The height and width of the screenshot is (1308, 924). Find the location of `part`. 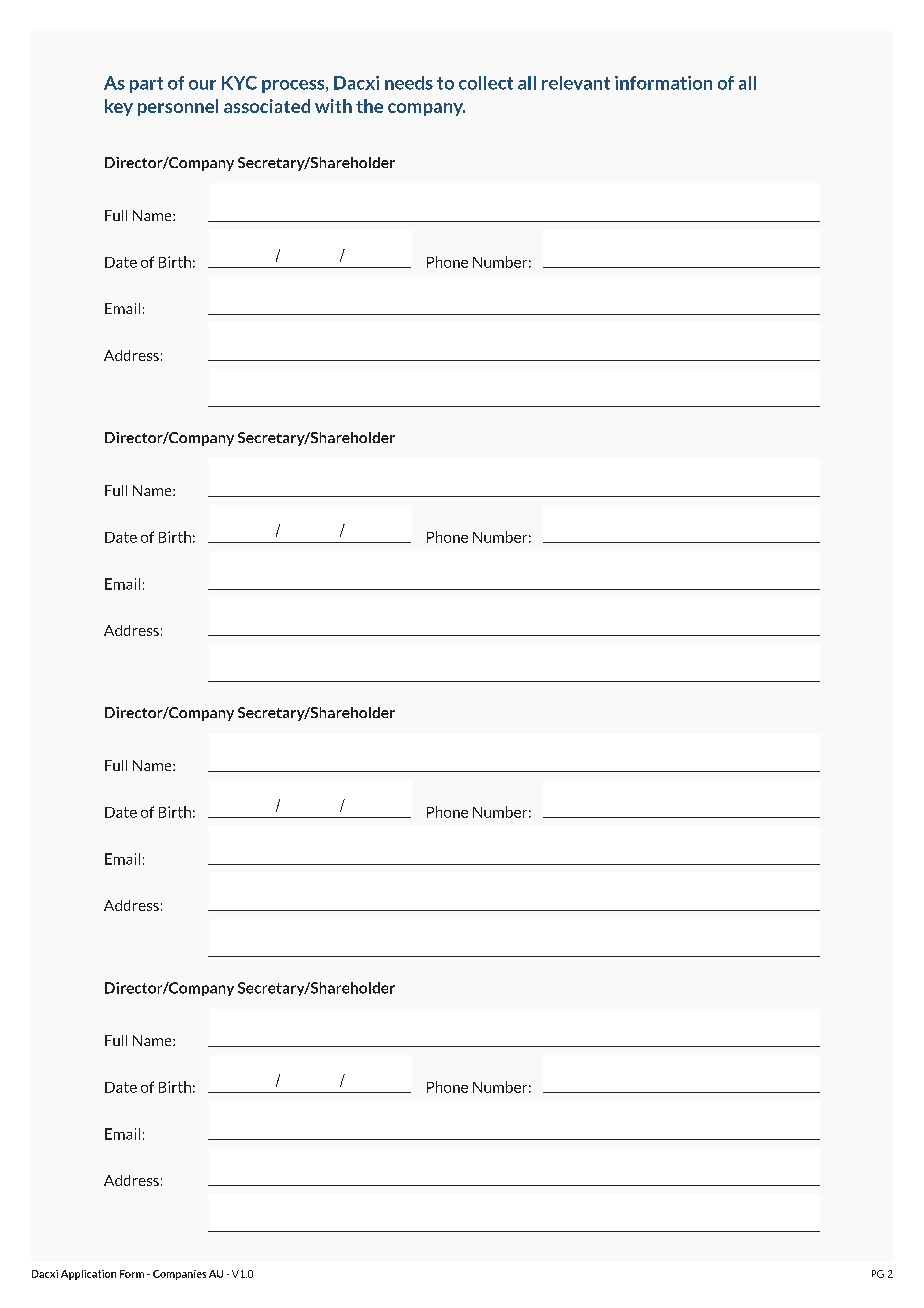

part is located at coordinates (146, 85).
